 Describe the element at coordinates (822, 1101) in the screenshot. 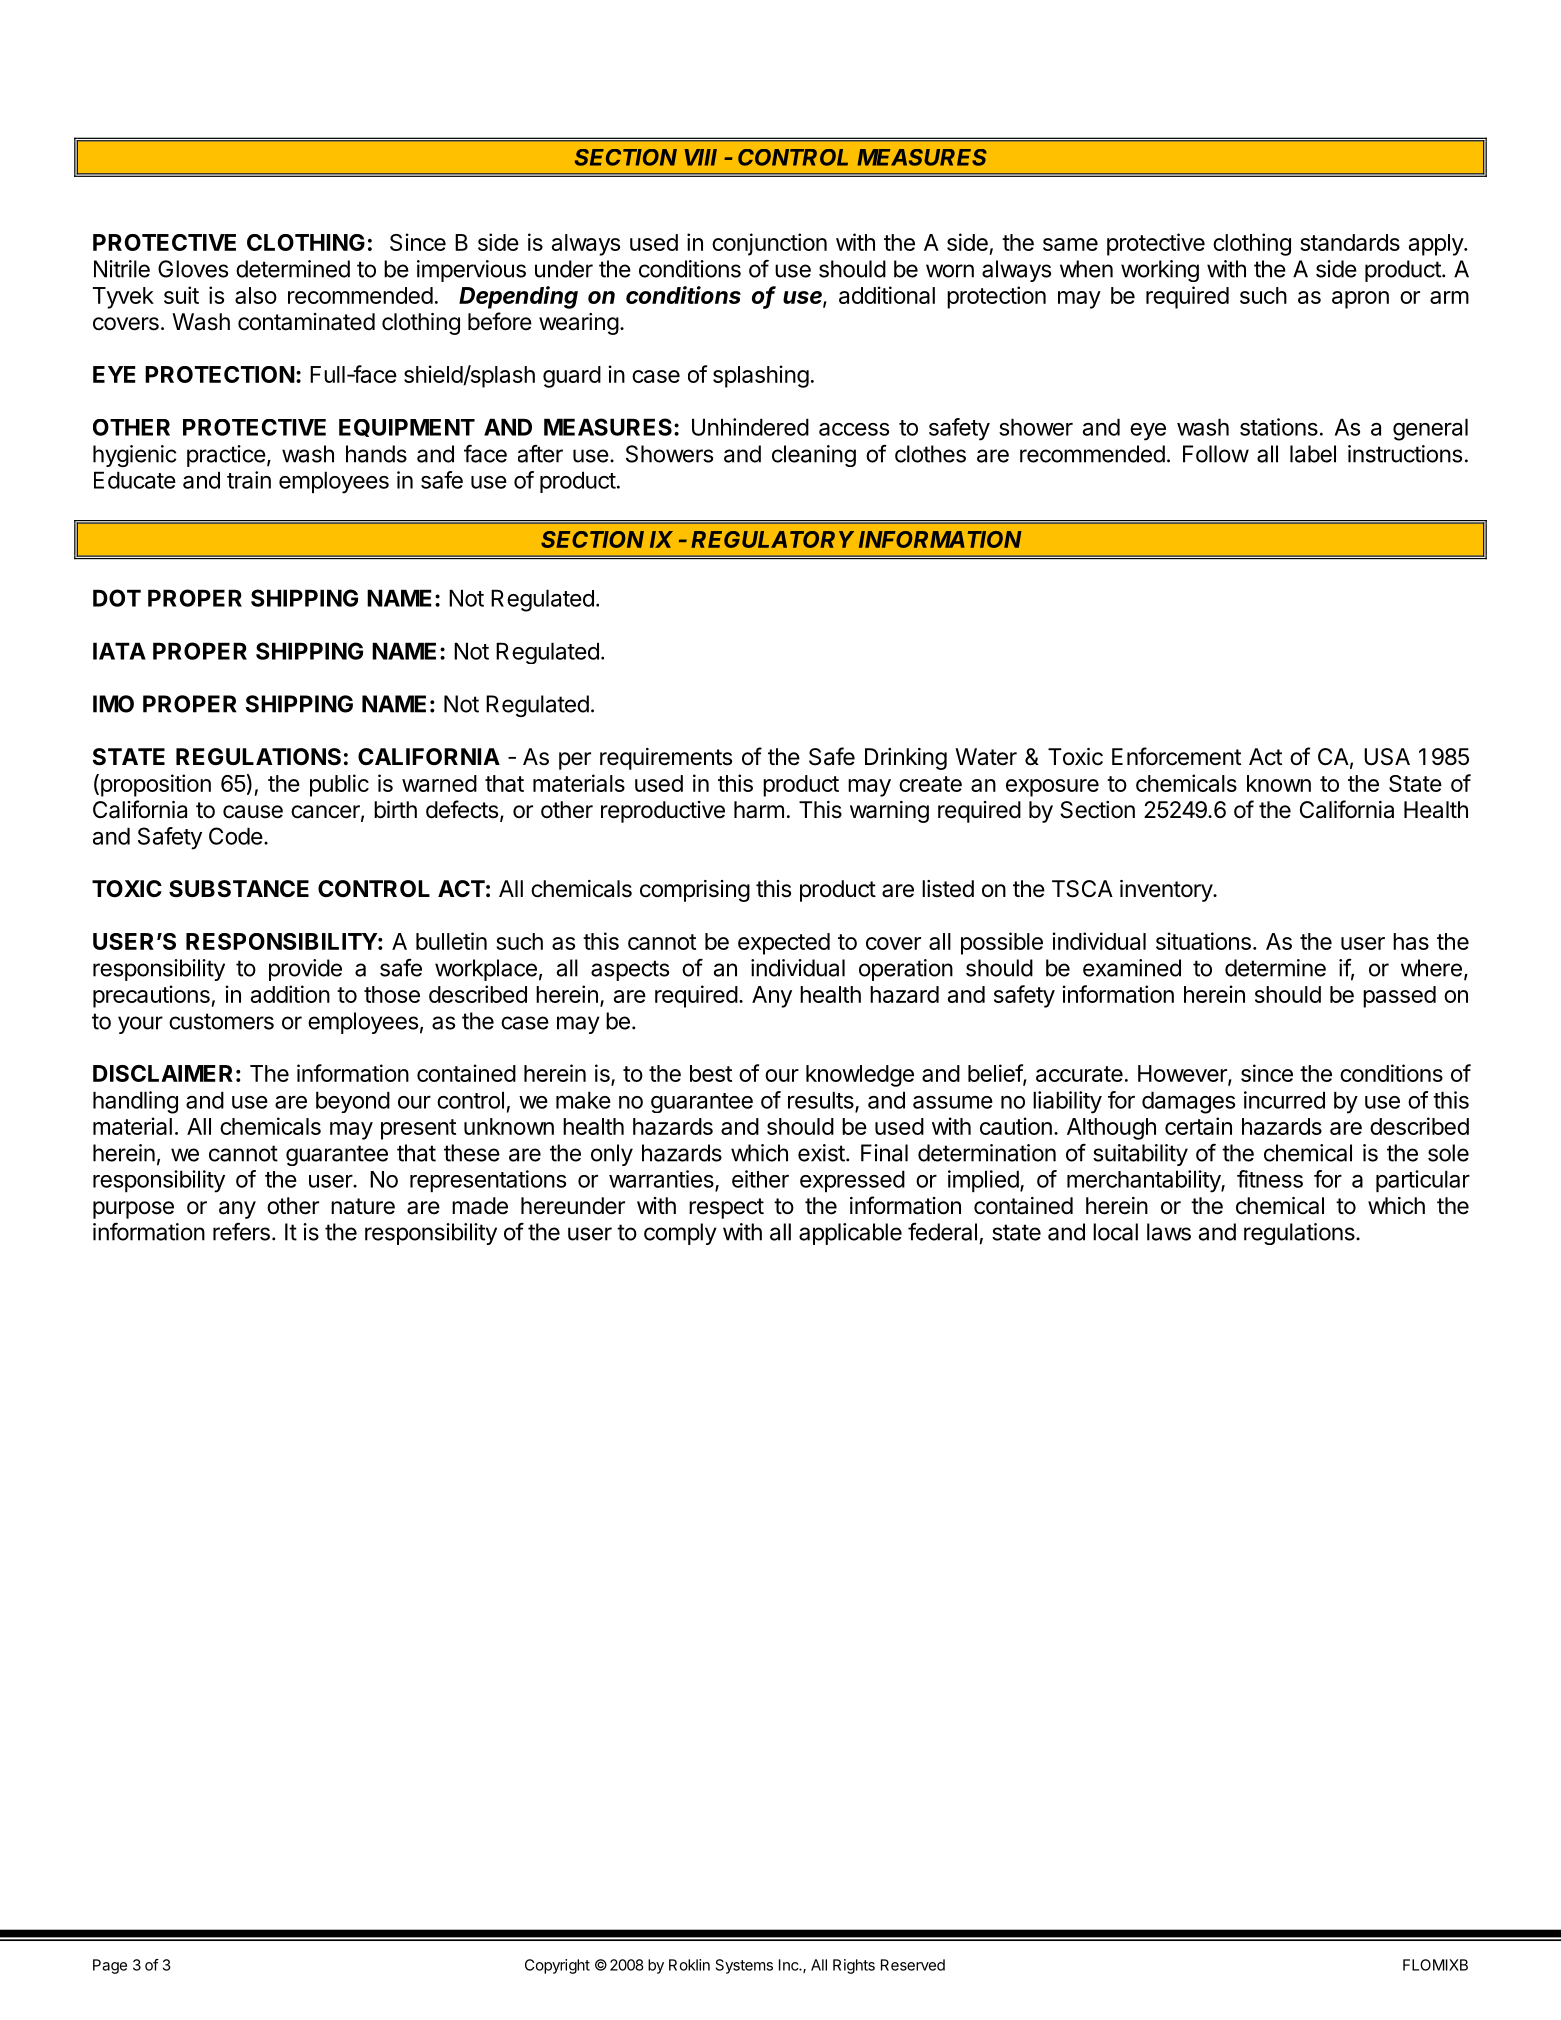

I see `results` at that location.
